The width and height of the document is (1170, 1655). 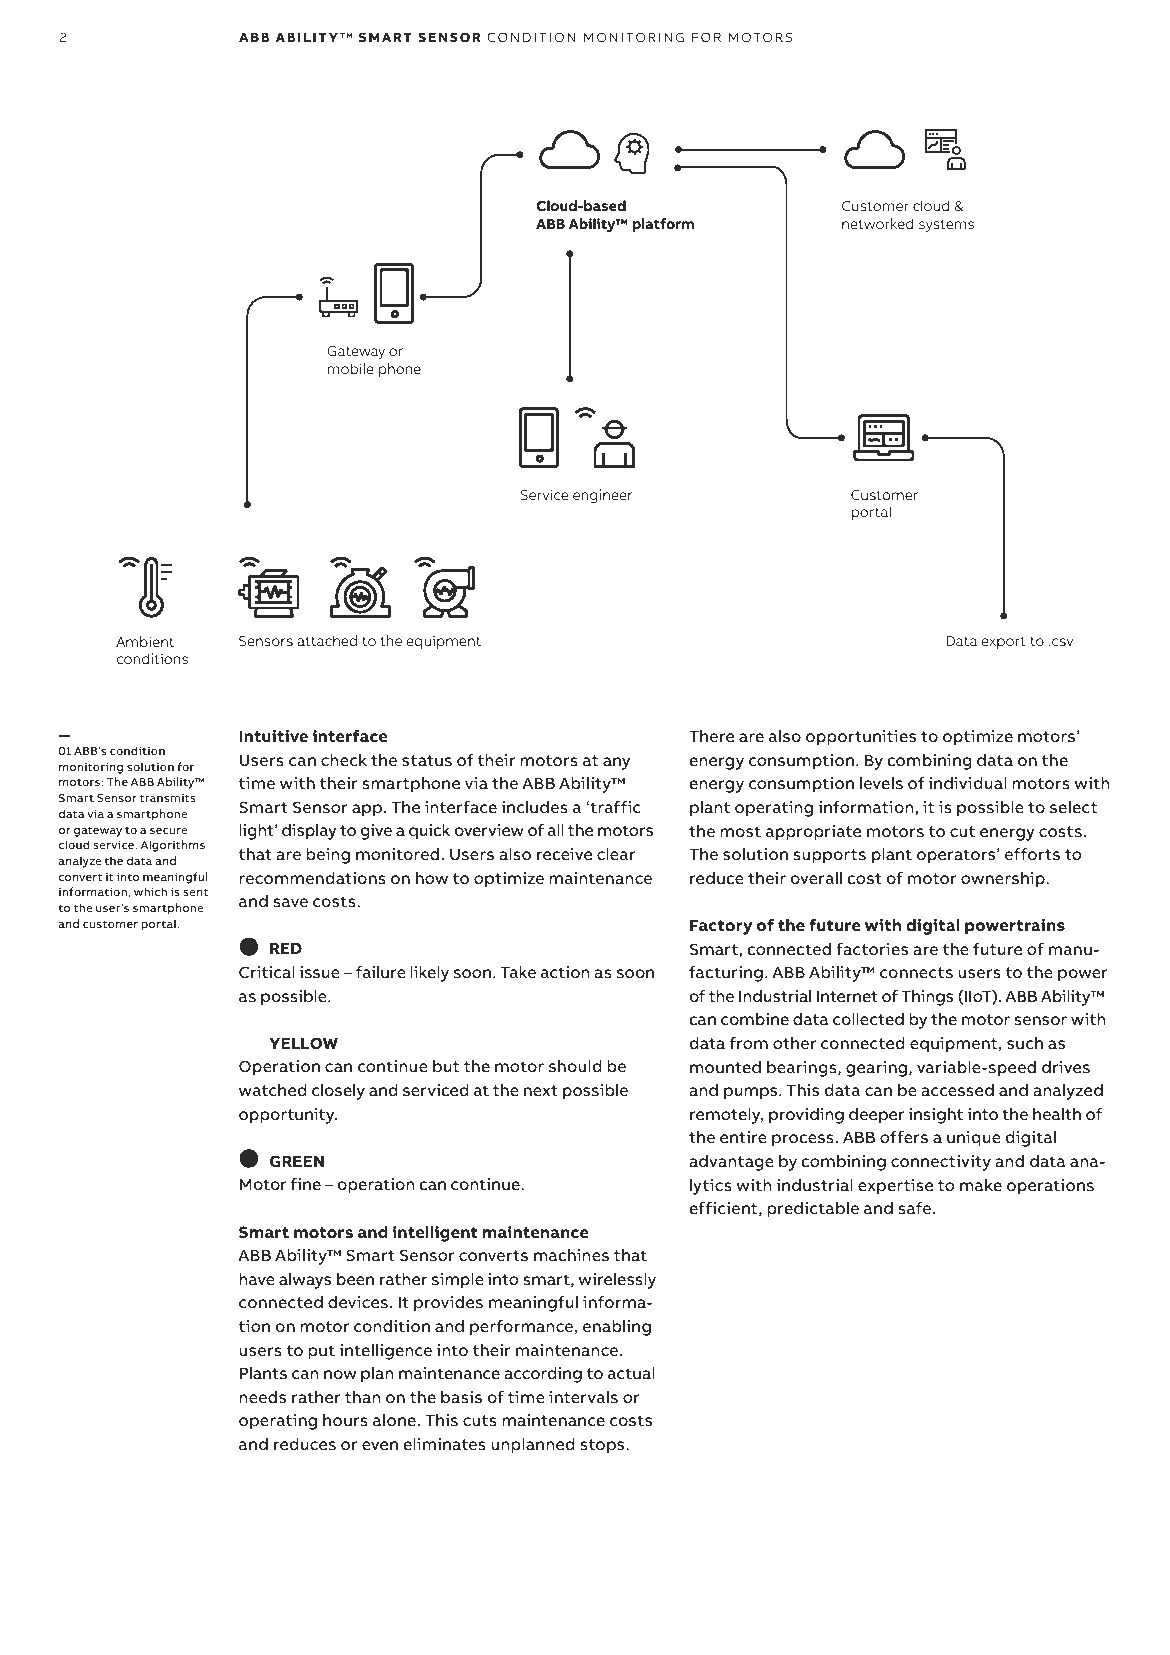 What do you see at coordinates (351, 368) in the document?
I see `mobile` at bounding box center [351, 368].
